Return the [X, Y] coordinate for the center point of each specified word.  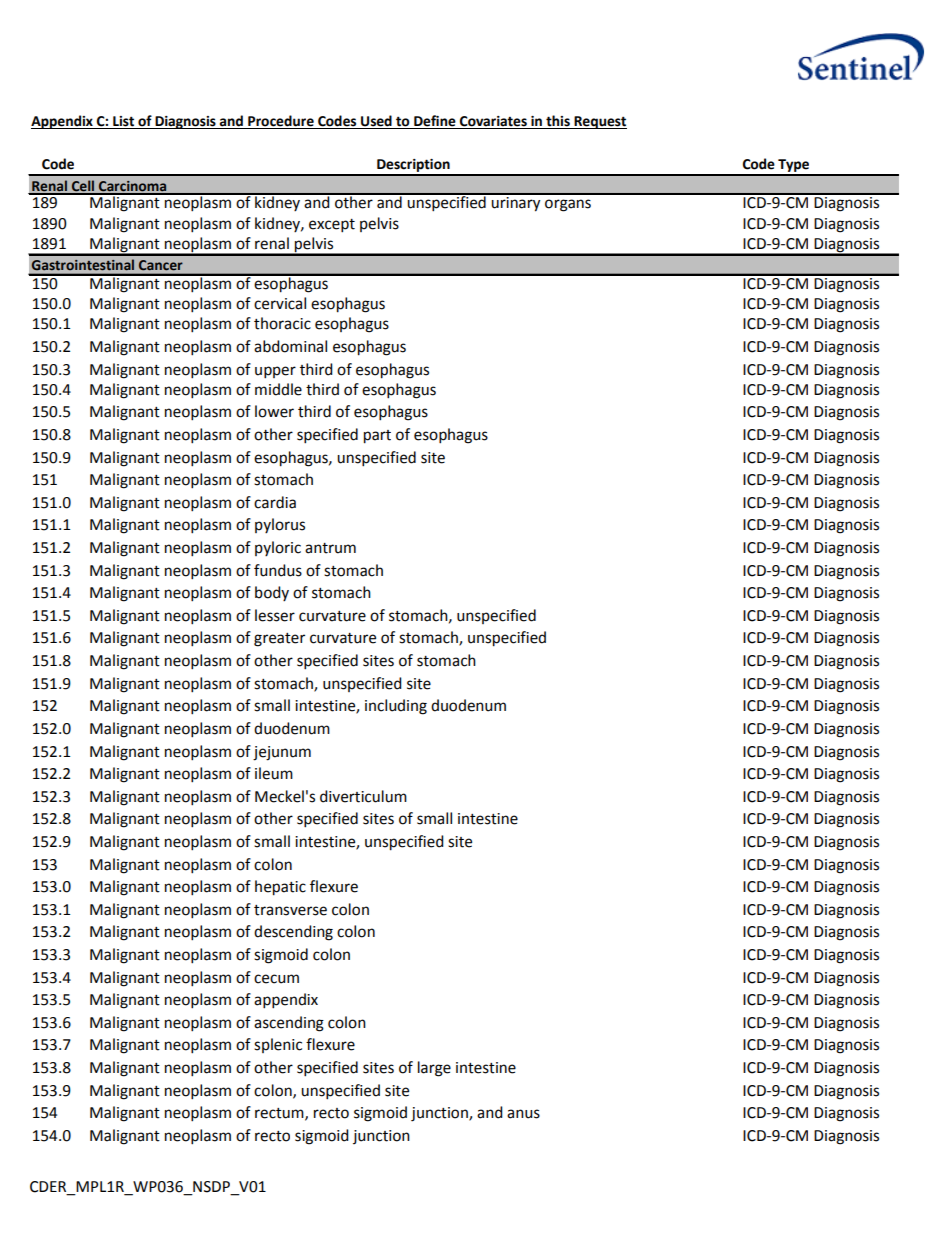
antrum [330, 548]
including [396, 707]
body [272, 593]
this [558, 122]
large [434, 1069]
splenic [278, 1045]
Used [376, 122]
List [124, 122]
